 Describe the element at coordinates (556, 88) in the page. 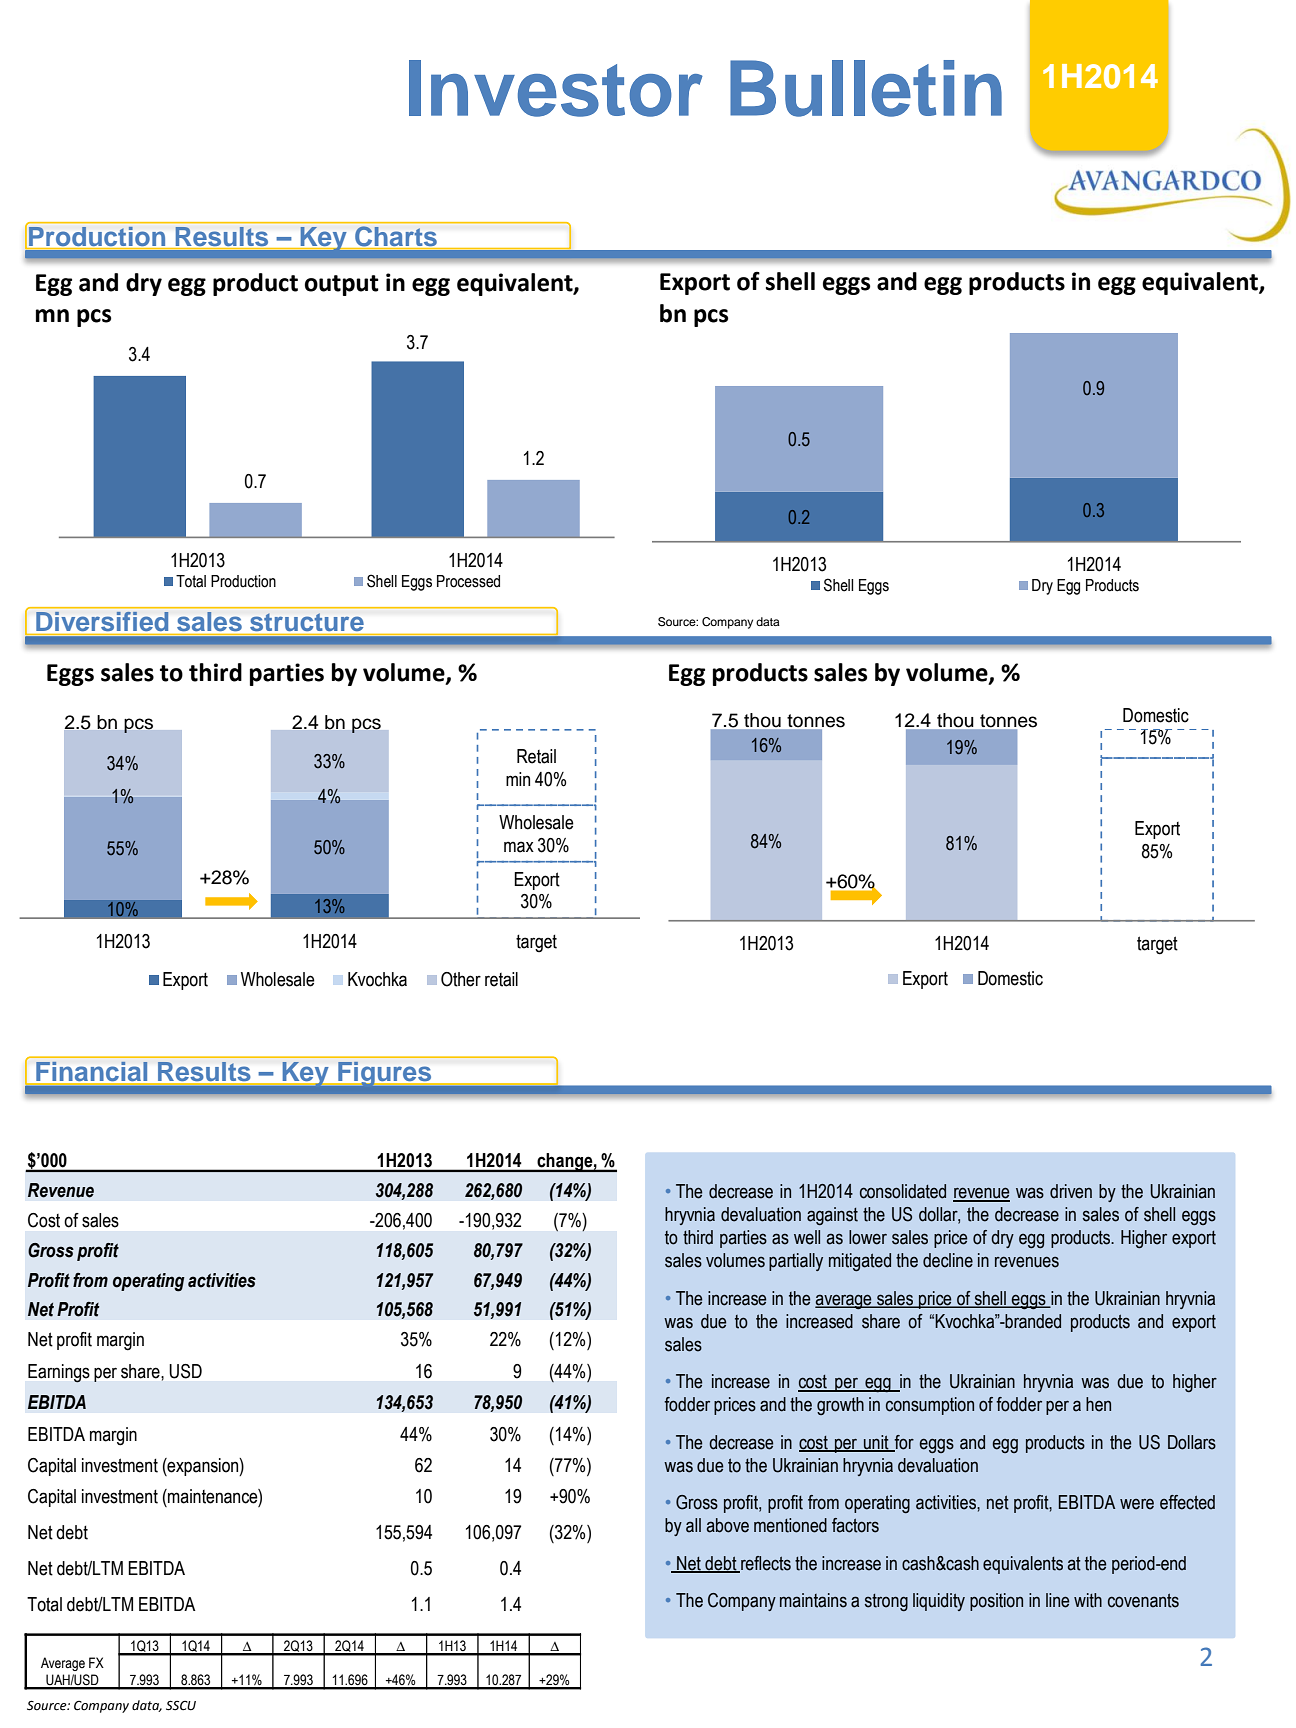

I see `Investor` at that location.
